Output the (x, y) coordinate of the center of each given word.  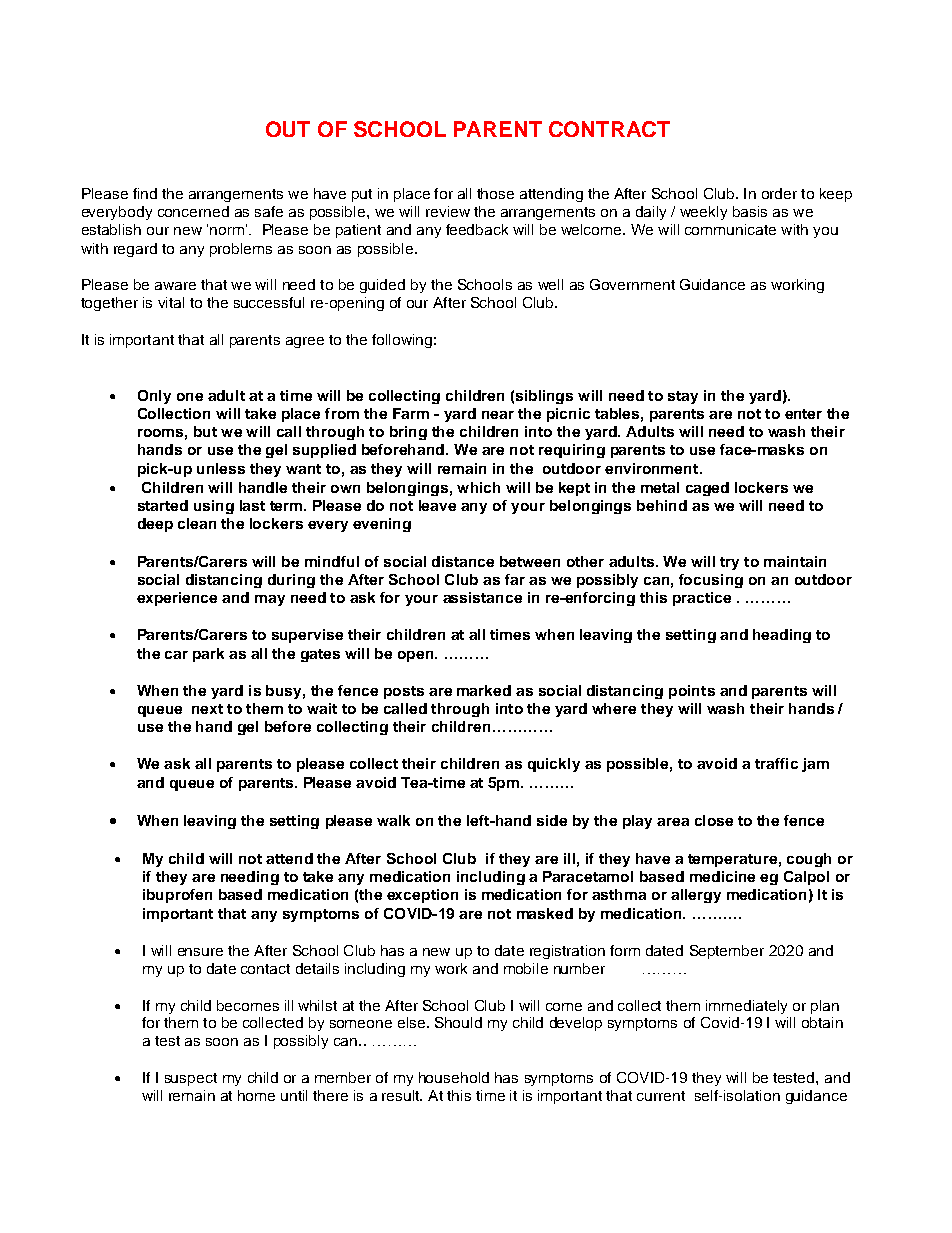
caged (707, 489)
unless (221, 468)
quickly (554, 765)
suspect (191, 1079)
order (779, 193)
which (478, 487)
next (207, 709)
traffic (776, 763)
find (145, 193)
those (495, 193)
